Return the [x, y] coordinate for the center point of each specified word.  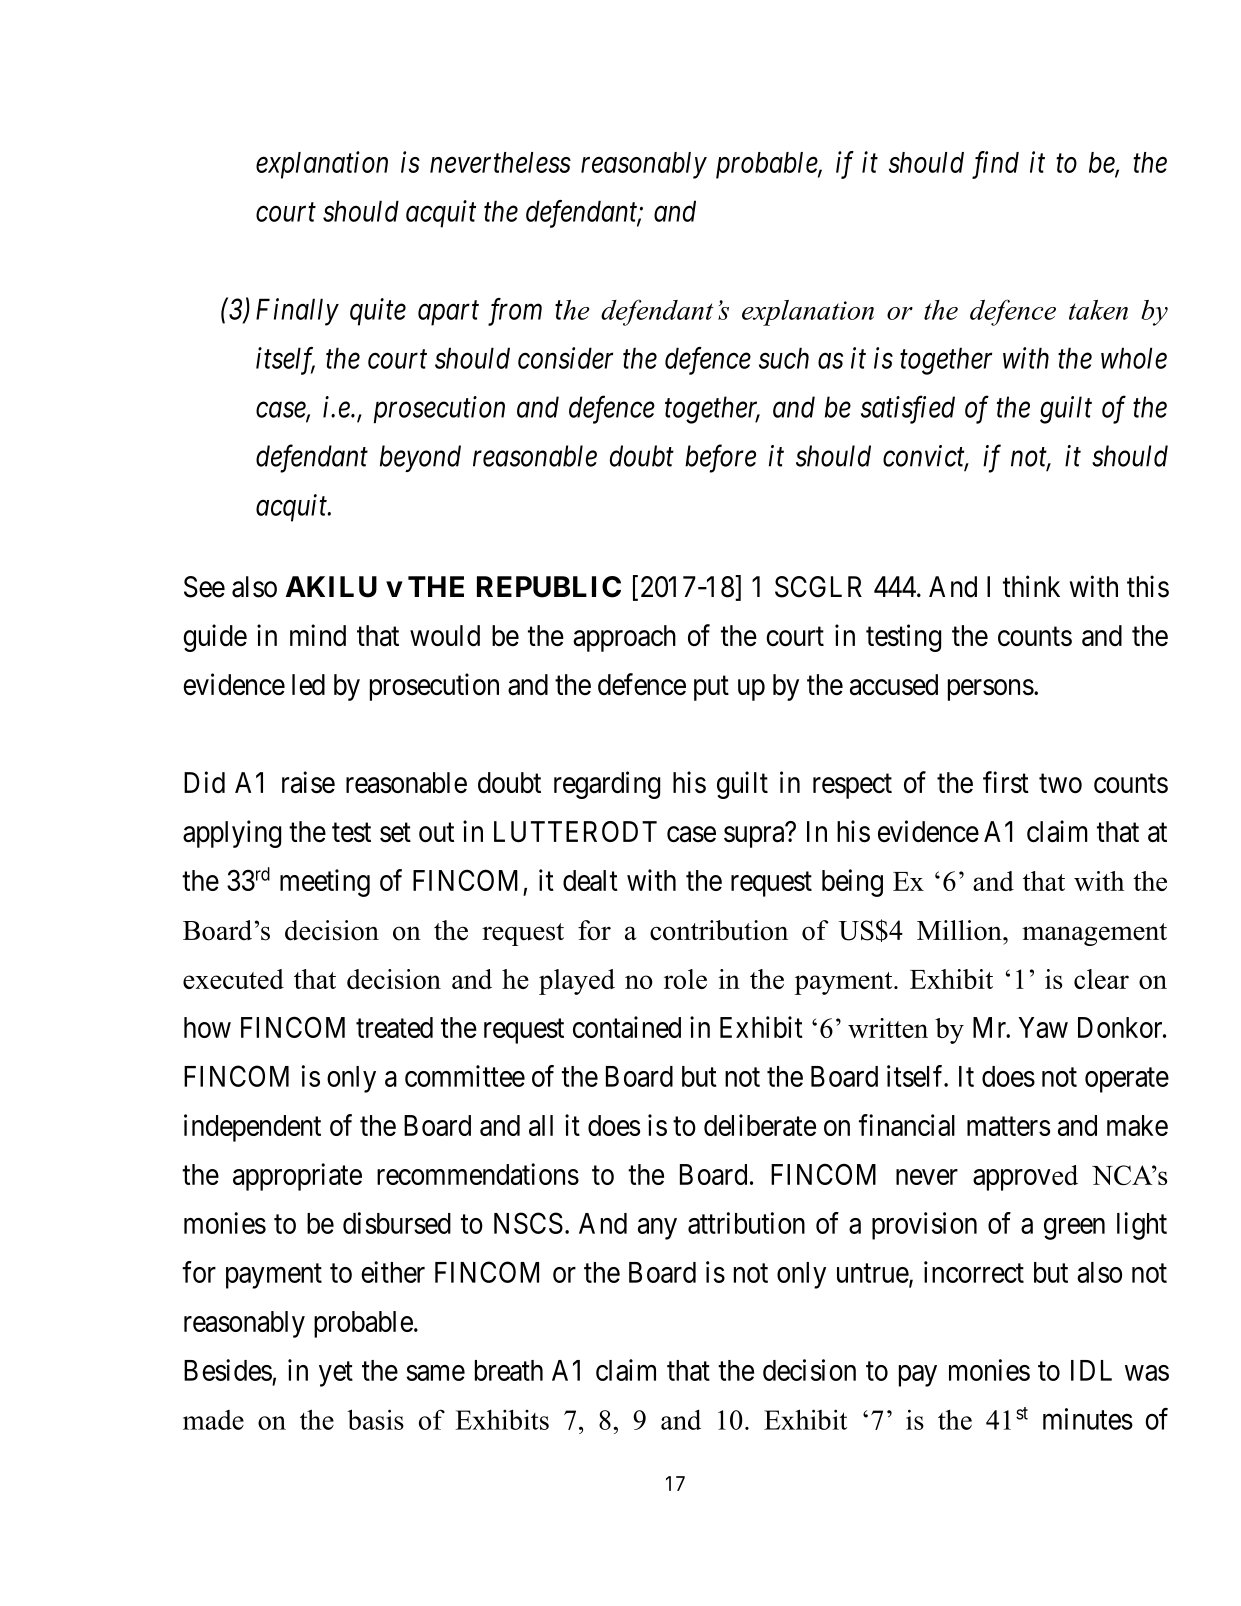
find [995, 165]
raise [308, 782]
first [1006, 782]
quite [378, 312]
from [515, 312]
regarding [607, 785]
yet [336, 1374]
